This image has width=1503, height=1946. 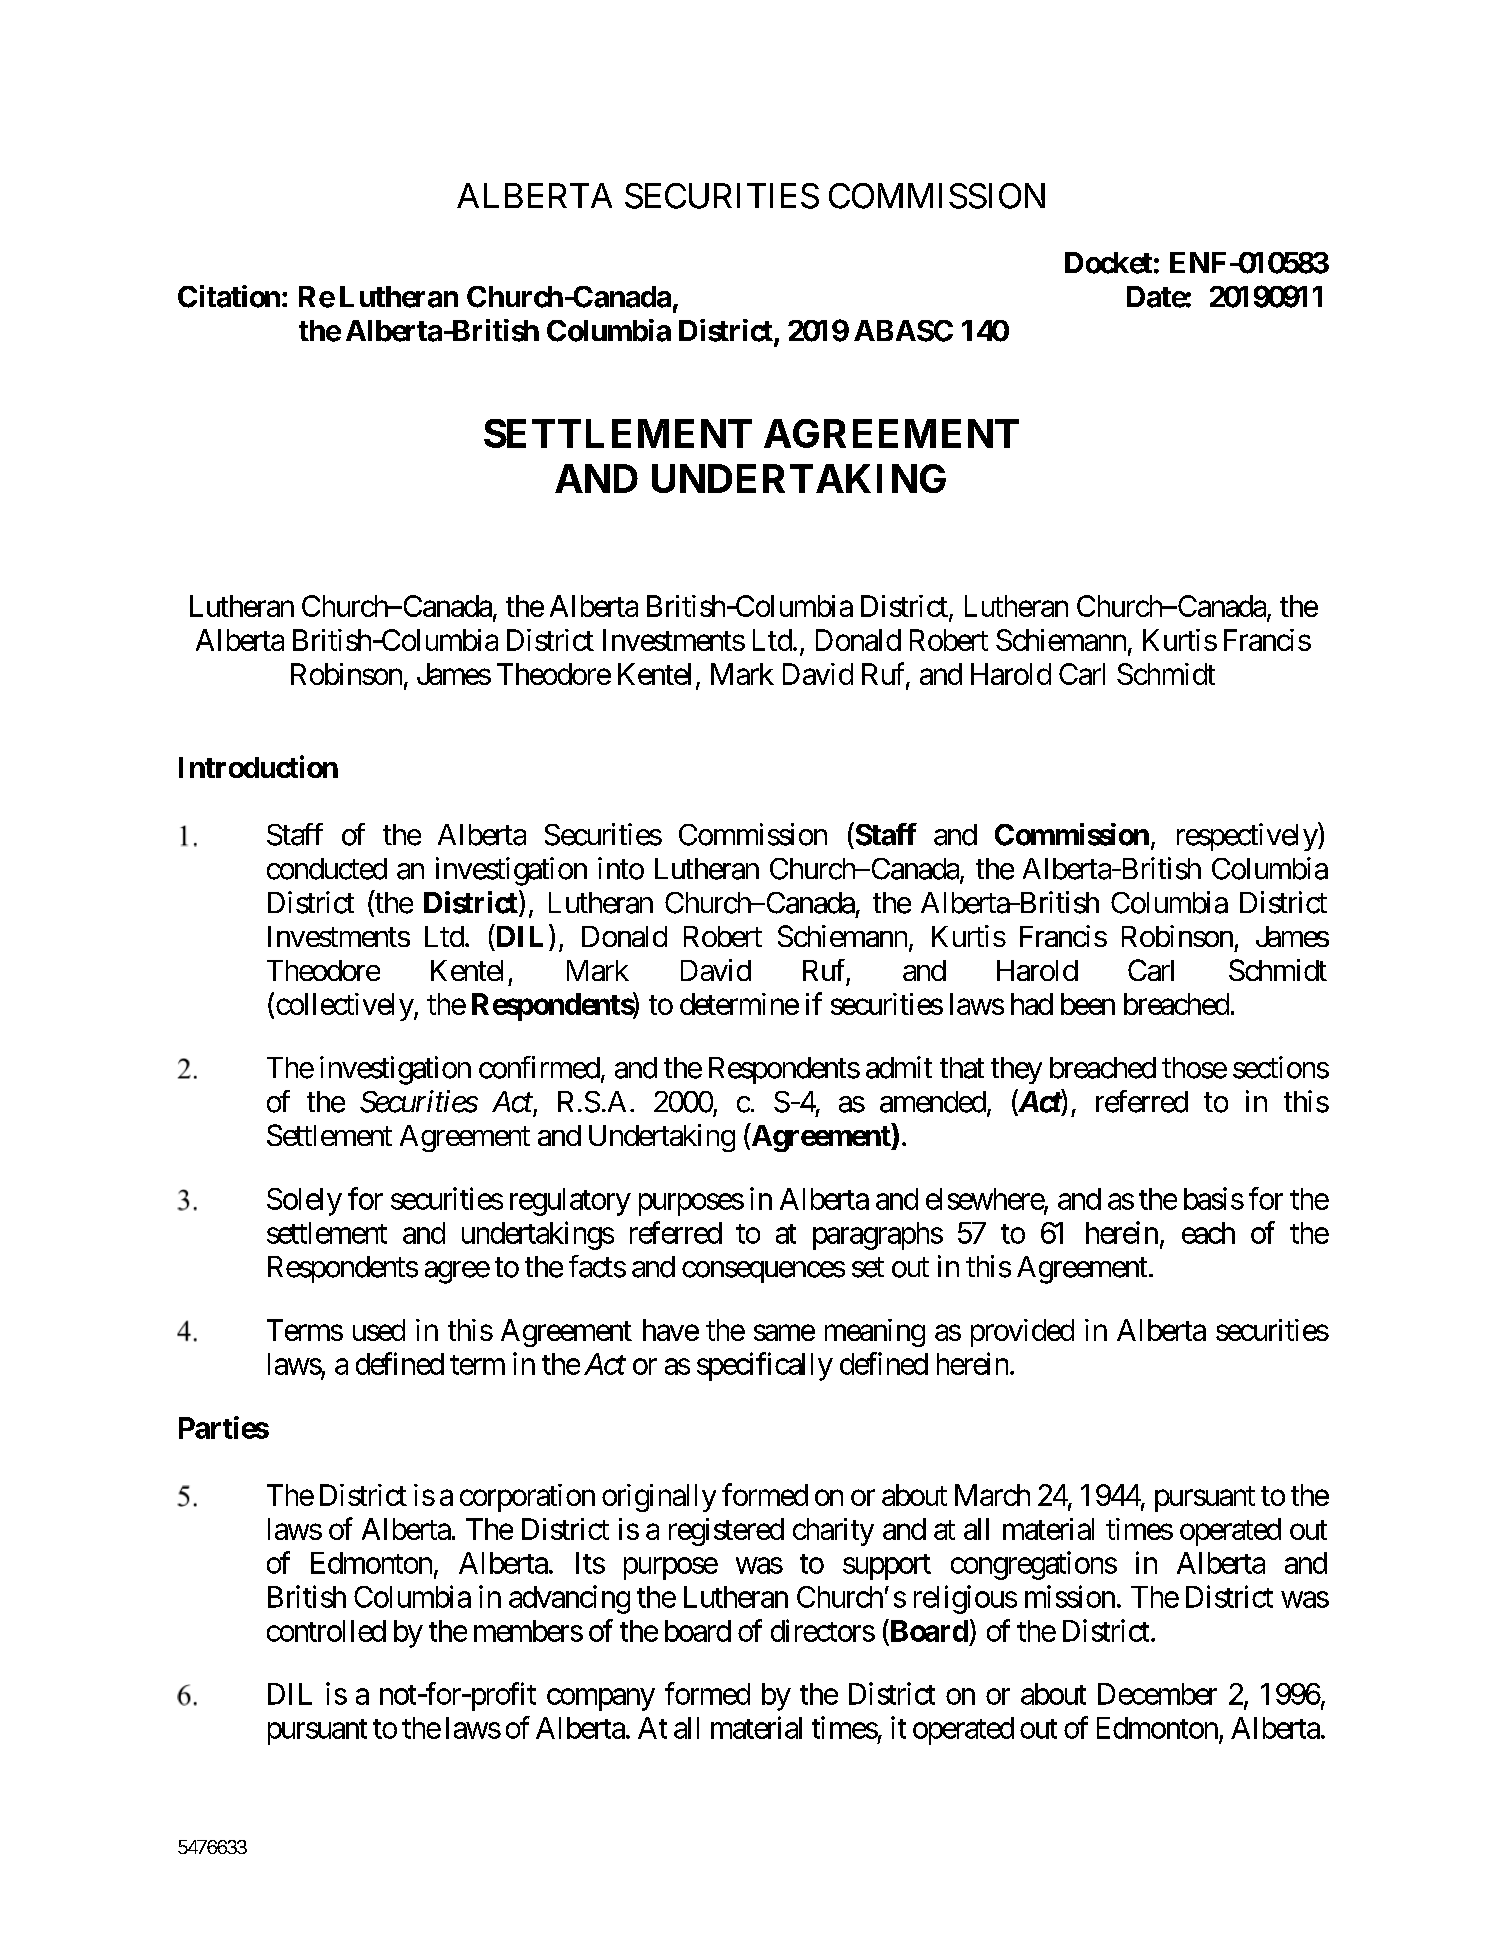 I want to click on conducted, so click(x=327, y=869).
